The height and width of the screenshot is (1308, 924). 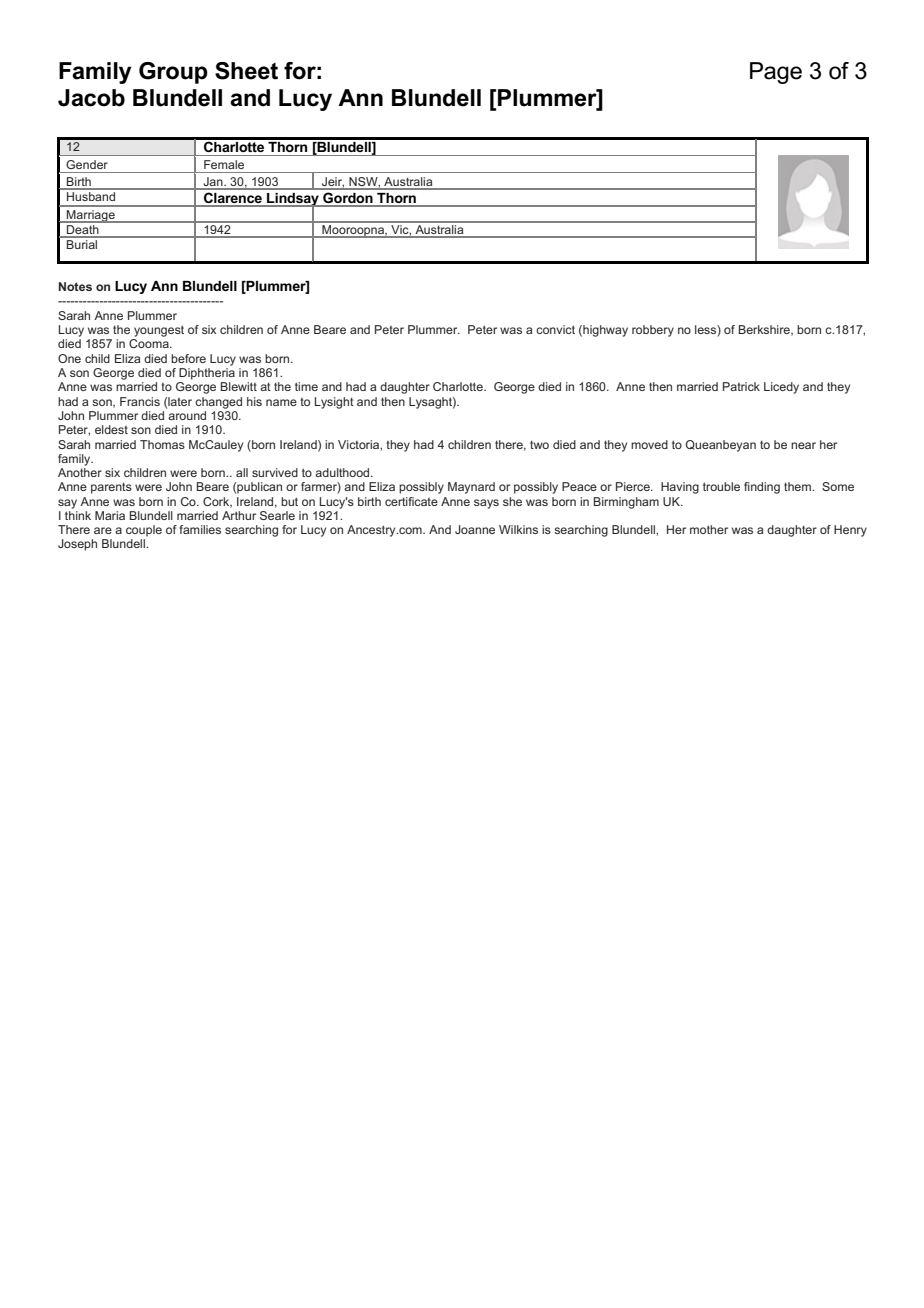 What do you see at coordinates (144, 531) in the screenshot?
I see `couple` at bounding box center [144, 531].
